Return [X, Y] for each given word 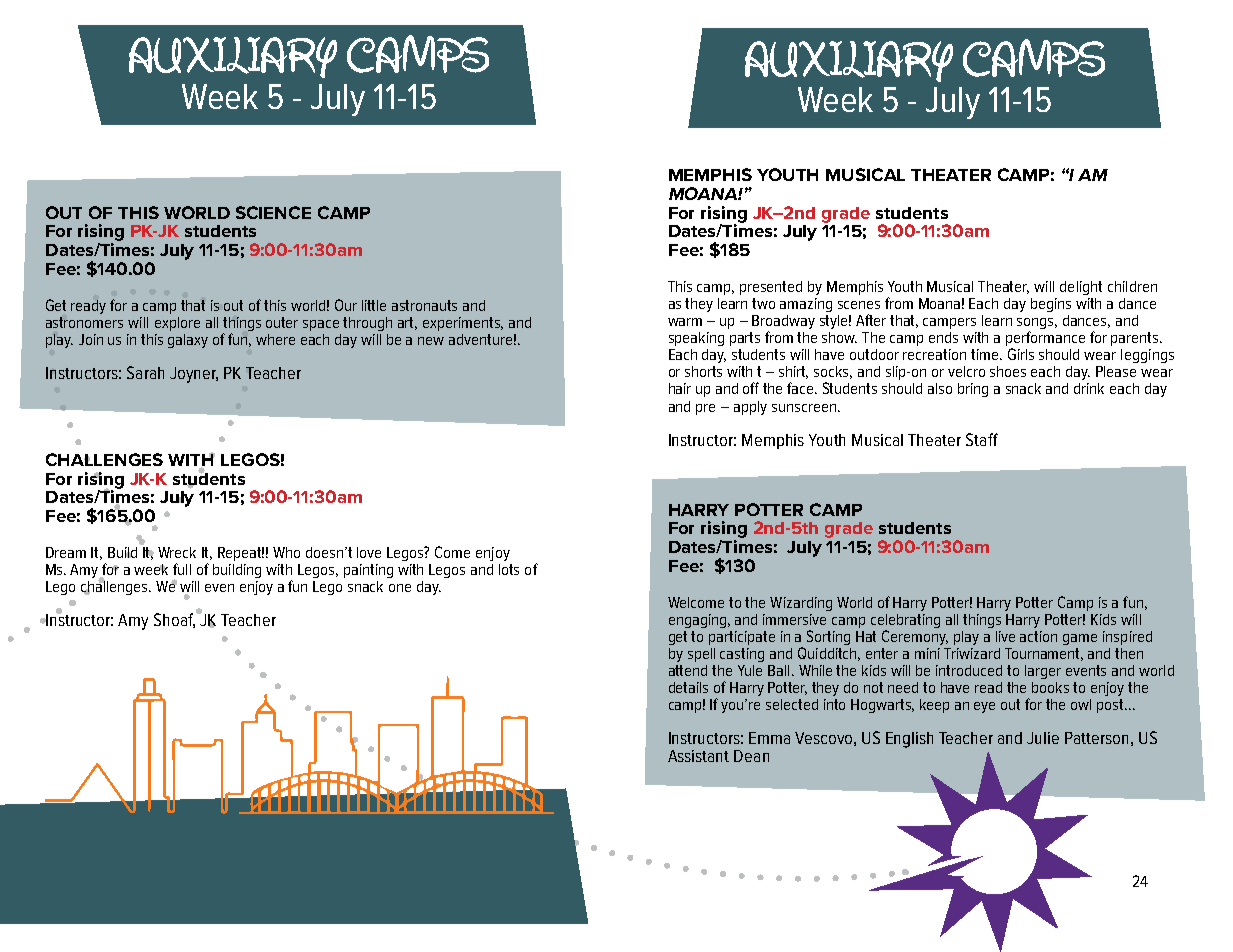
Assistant [698, 756]
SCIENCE [273, 212]
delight [1081, 288]
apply [750, 408]
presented [771, 288]
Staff [982, 439]
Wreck [177, 552]
